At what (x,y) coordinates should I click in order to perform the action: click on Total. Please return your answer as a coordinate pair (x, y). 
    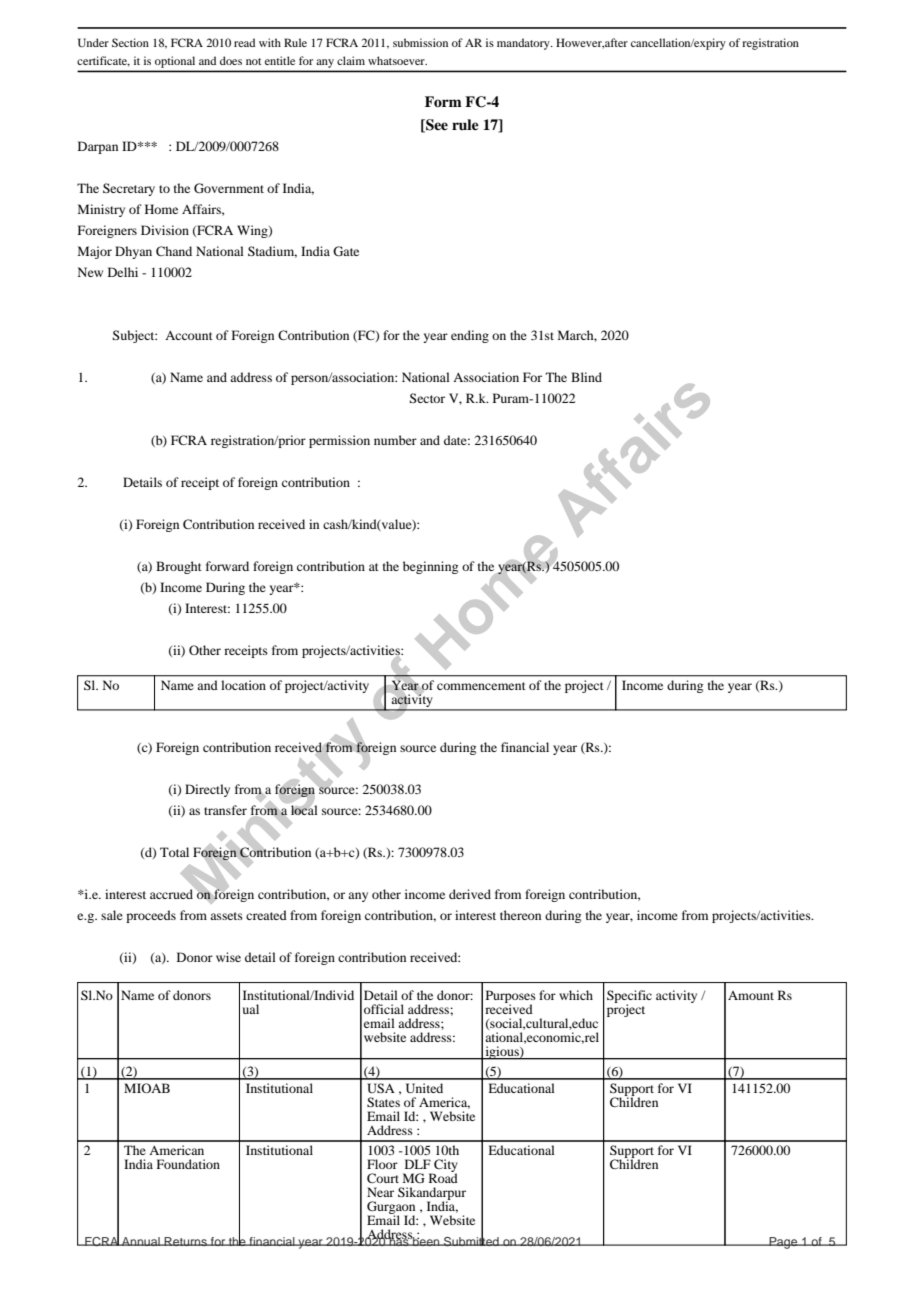
    Looking at the image, I should click on (174, 852).
